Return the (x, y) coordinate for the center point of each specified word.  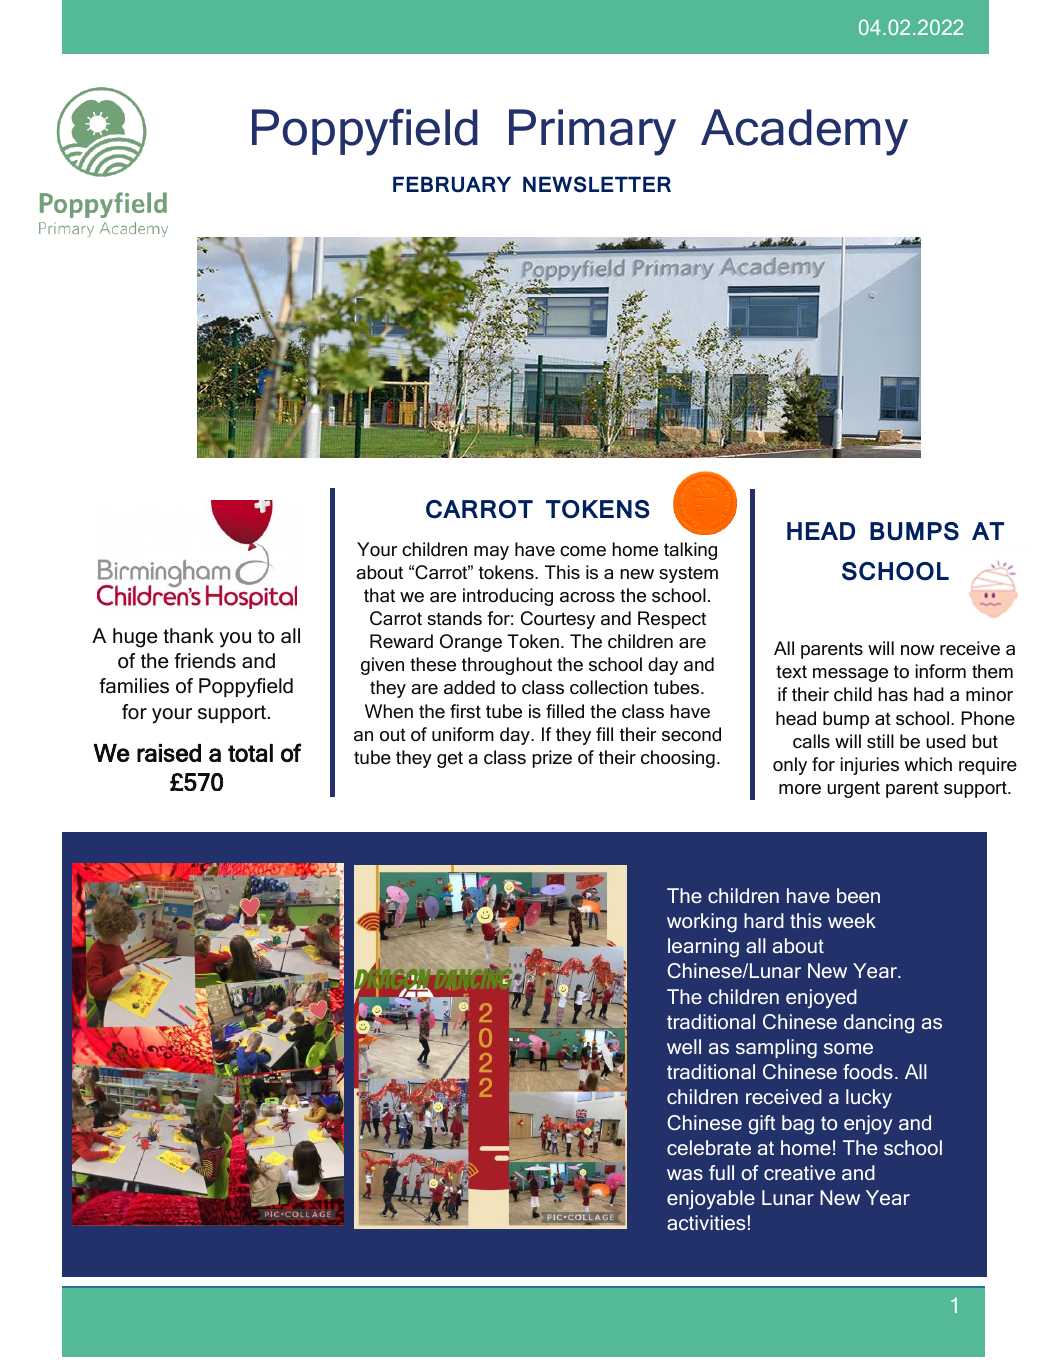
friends (205, 661)
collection (609, 687)
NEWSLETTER (597, 184)
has (893, 694)
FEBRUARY (452, 184)
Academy (804, 132)
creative (799, 1172)
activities (706, 1222)
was (685, 1174)
